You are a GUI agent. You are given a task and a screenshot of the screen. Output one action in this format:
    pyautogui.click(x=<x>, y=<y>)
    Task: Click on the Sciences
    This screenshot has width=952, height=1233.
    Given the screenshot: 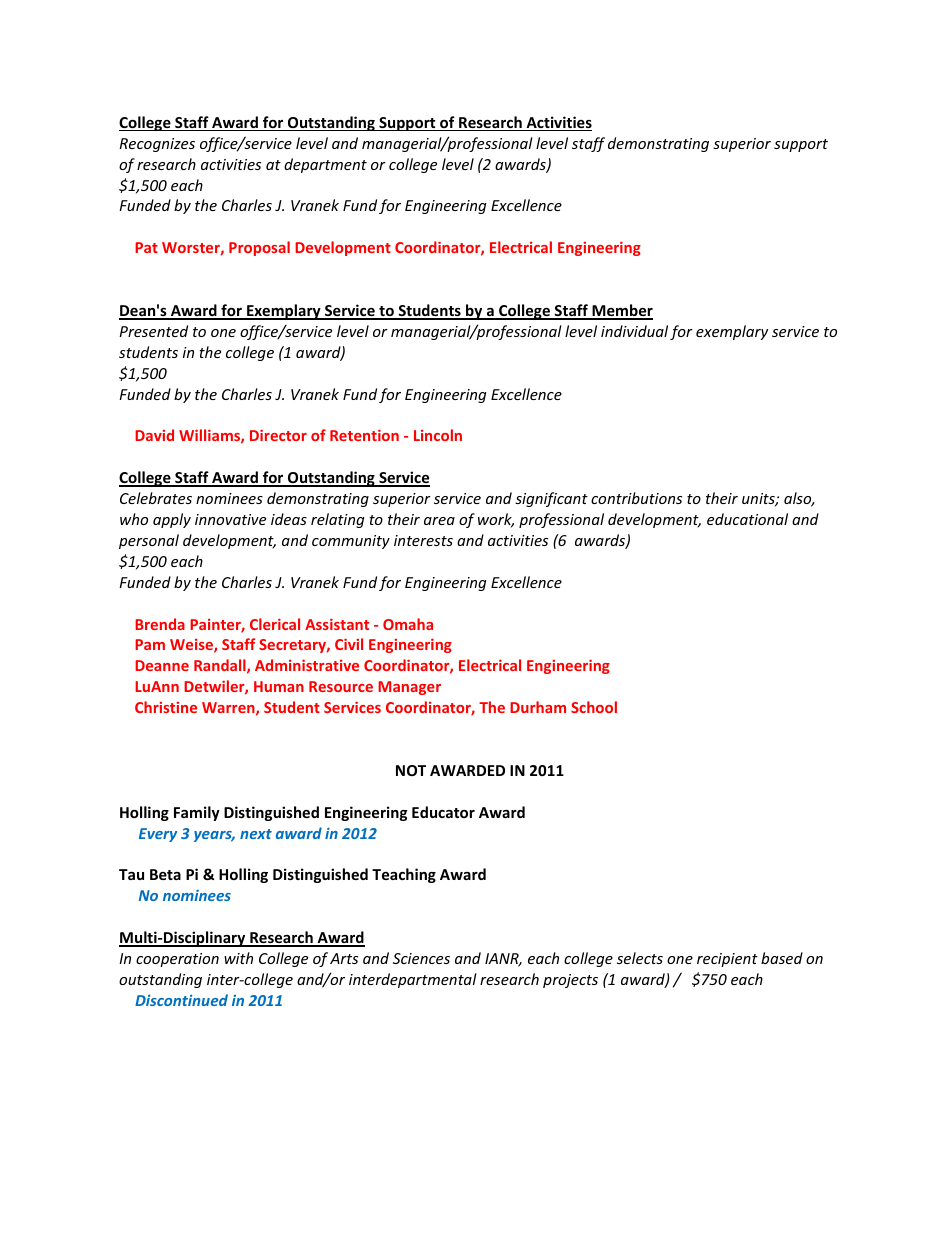 What is the action you would take?
    pyautogui.click(x=421, y=958)
